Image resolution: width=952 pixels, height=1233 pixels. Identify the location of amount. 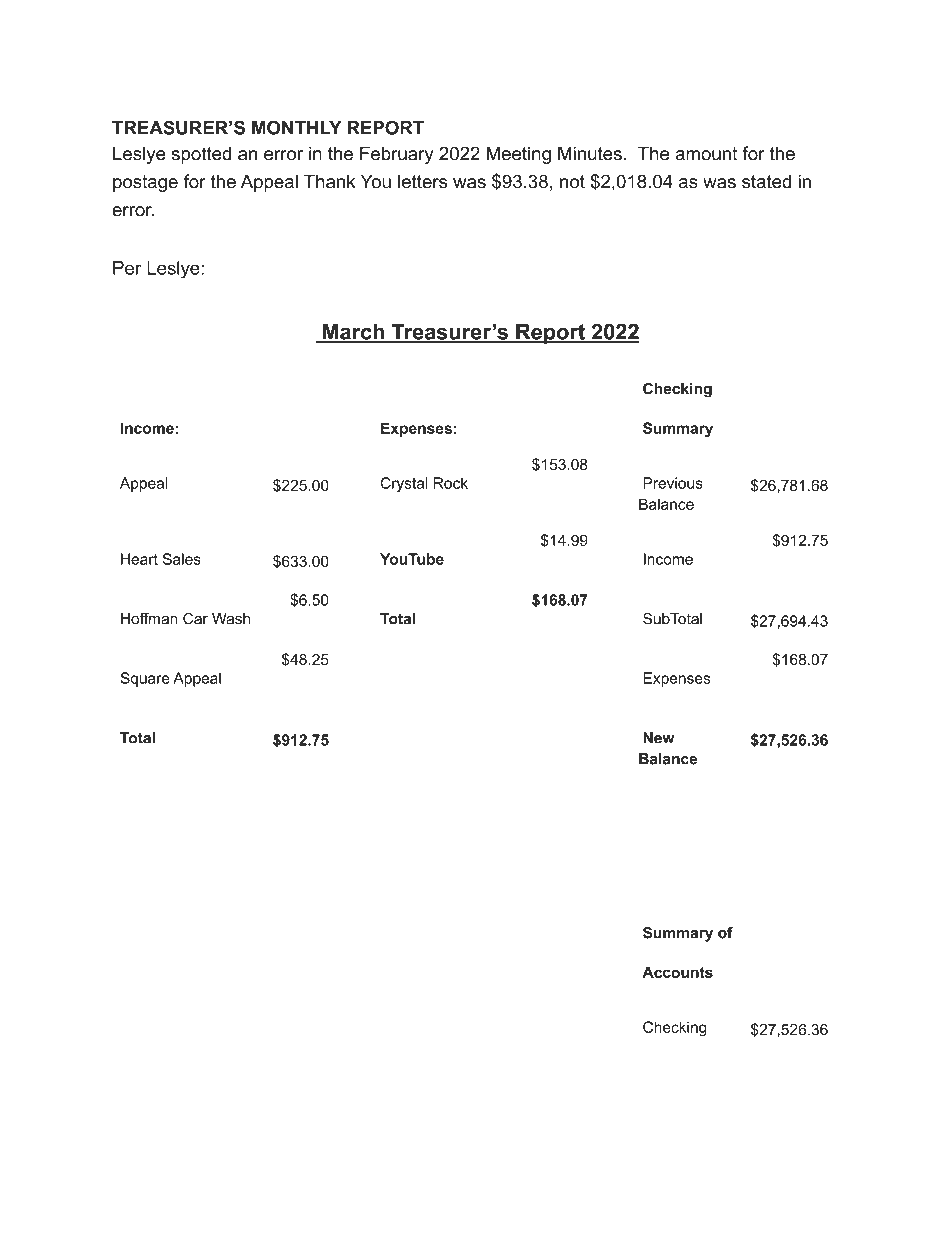
(706, 154).
